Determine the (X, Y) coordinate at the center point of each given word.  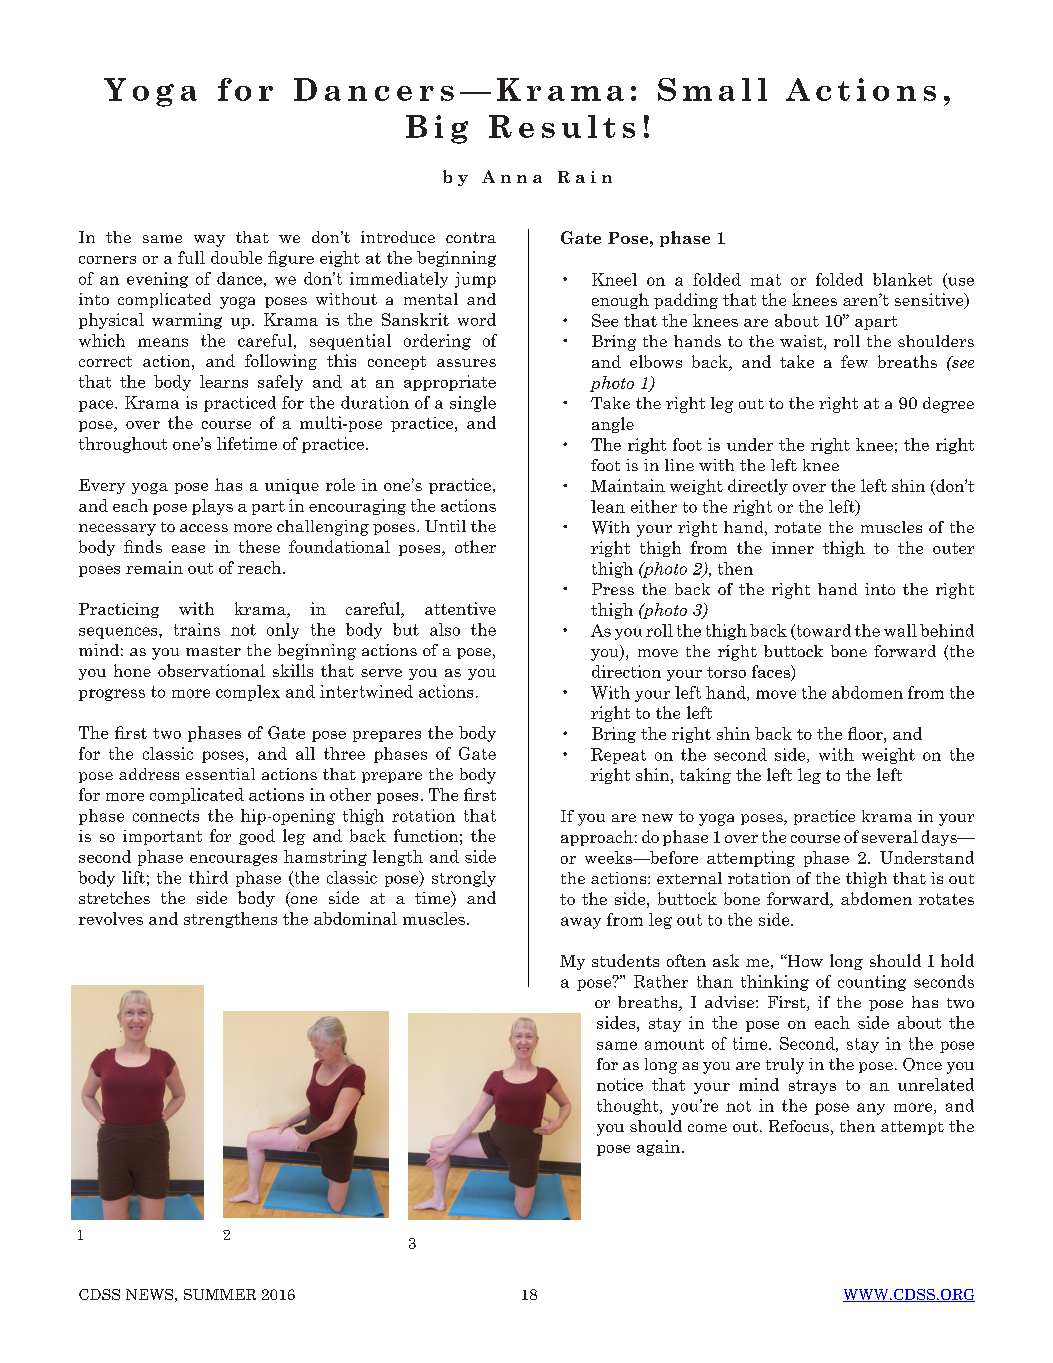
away (581, 923)
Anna (512, 176)
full (191, 257)
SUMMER (220, 1294)
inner (793, 548)
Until (445, 526)
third (208, 877)
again (658, 1148)
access (204, 528)
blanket (902, 279)
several (890, 836)
